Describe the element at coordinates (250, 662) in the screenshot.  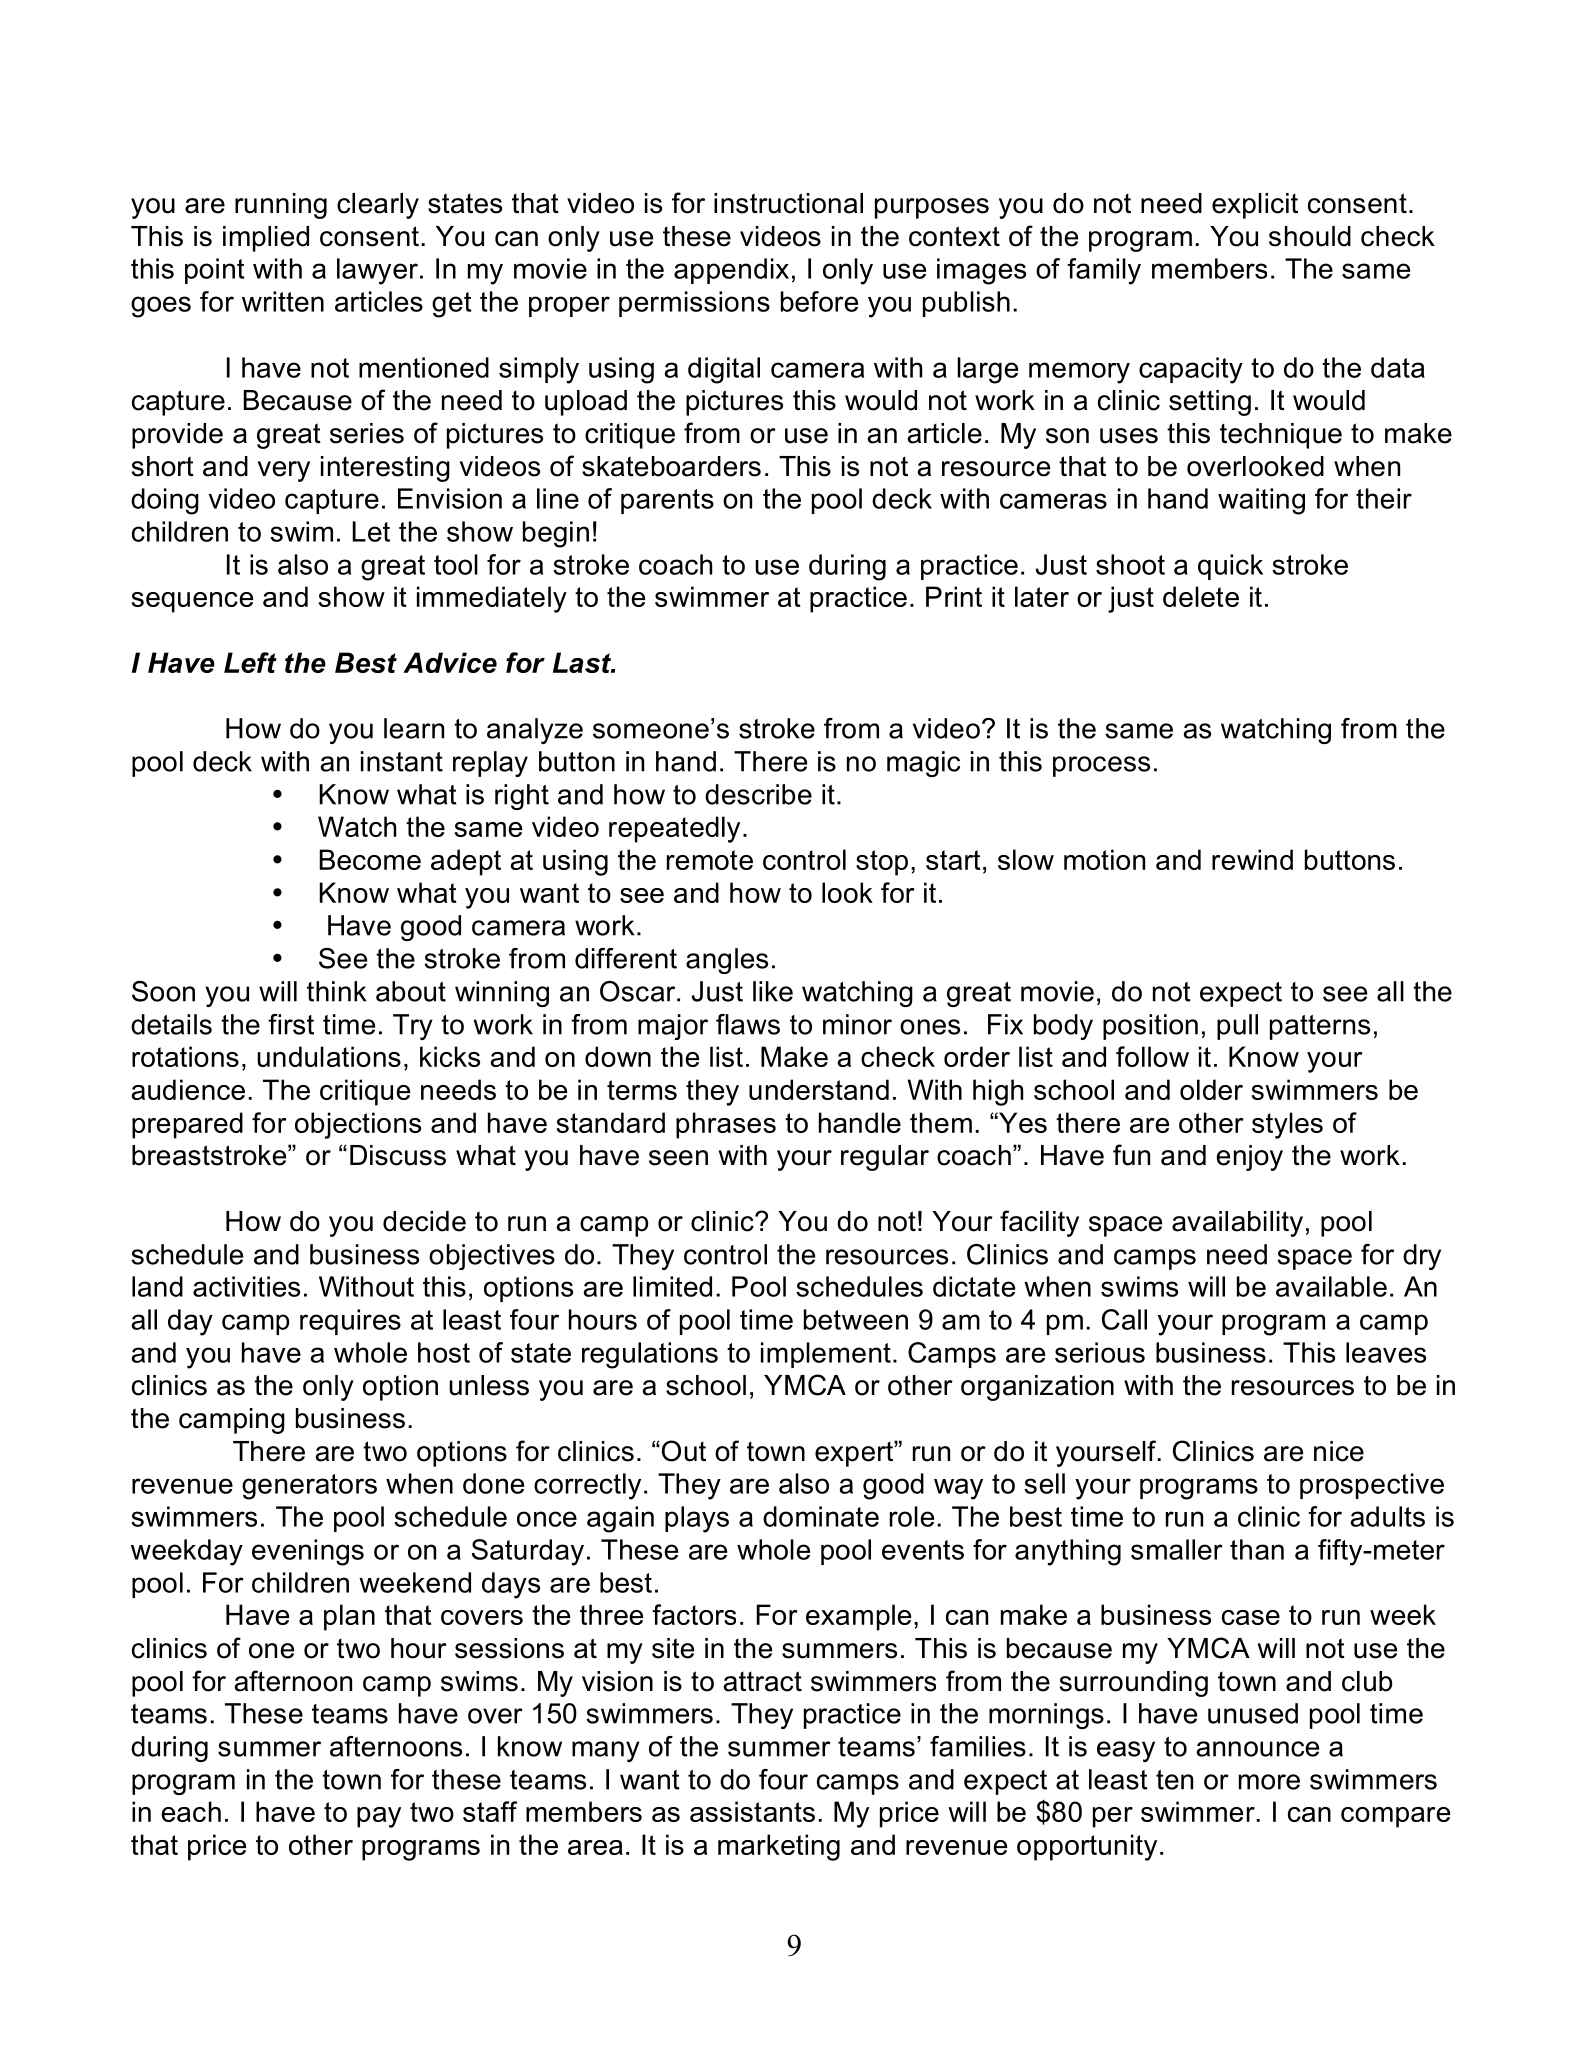
I see `Left` at that location.
